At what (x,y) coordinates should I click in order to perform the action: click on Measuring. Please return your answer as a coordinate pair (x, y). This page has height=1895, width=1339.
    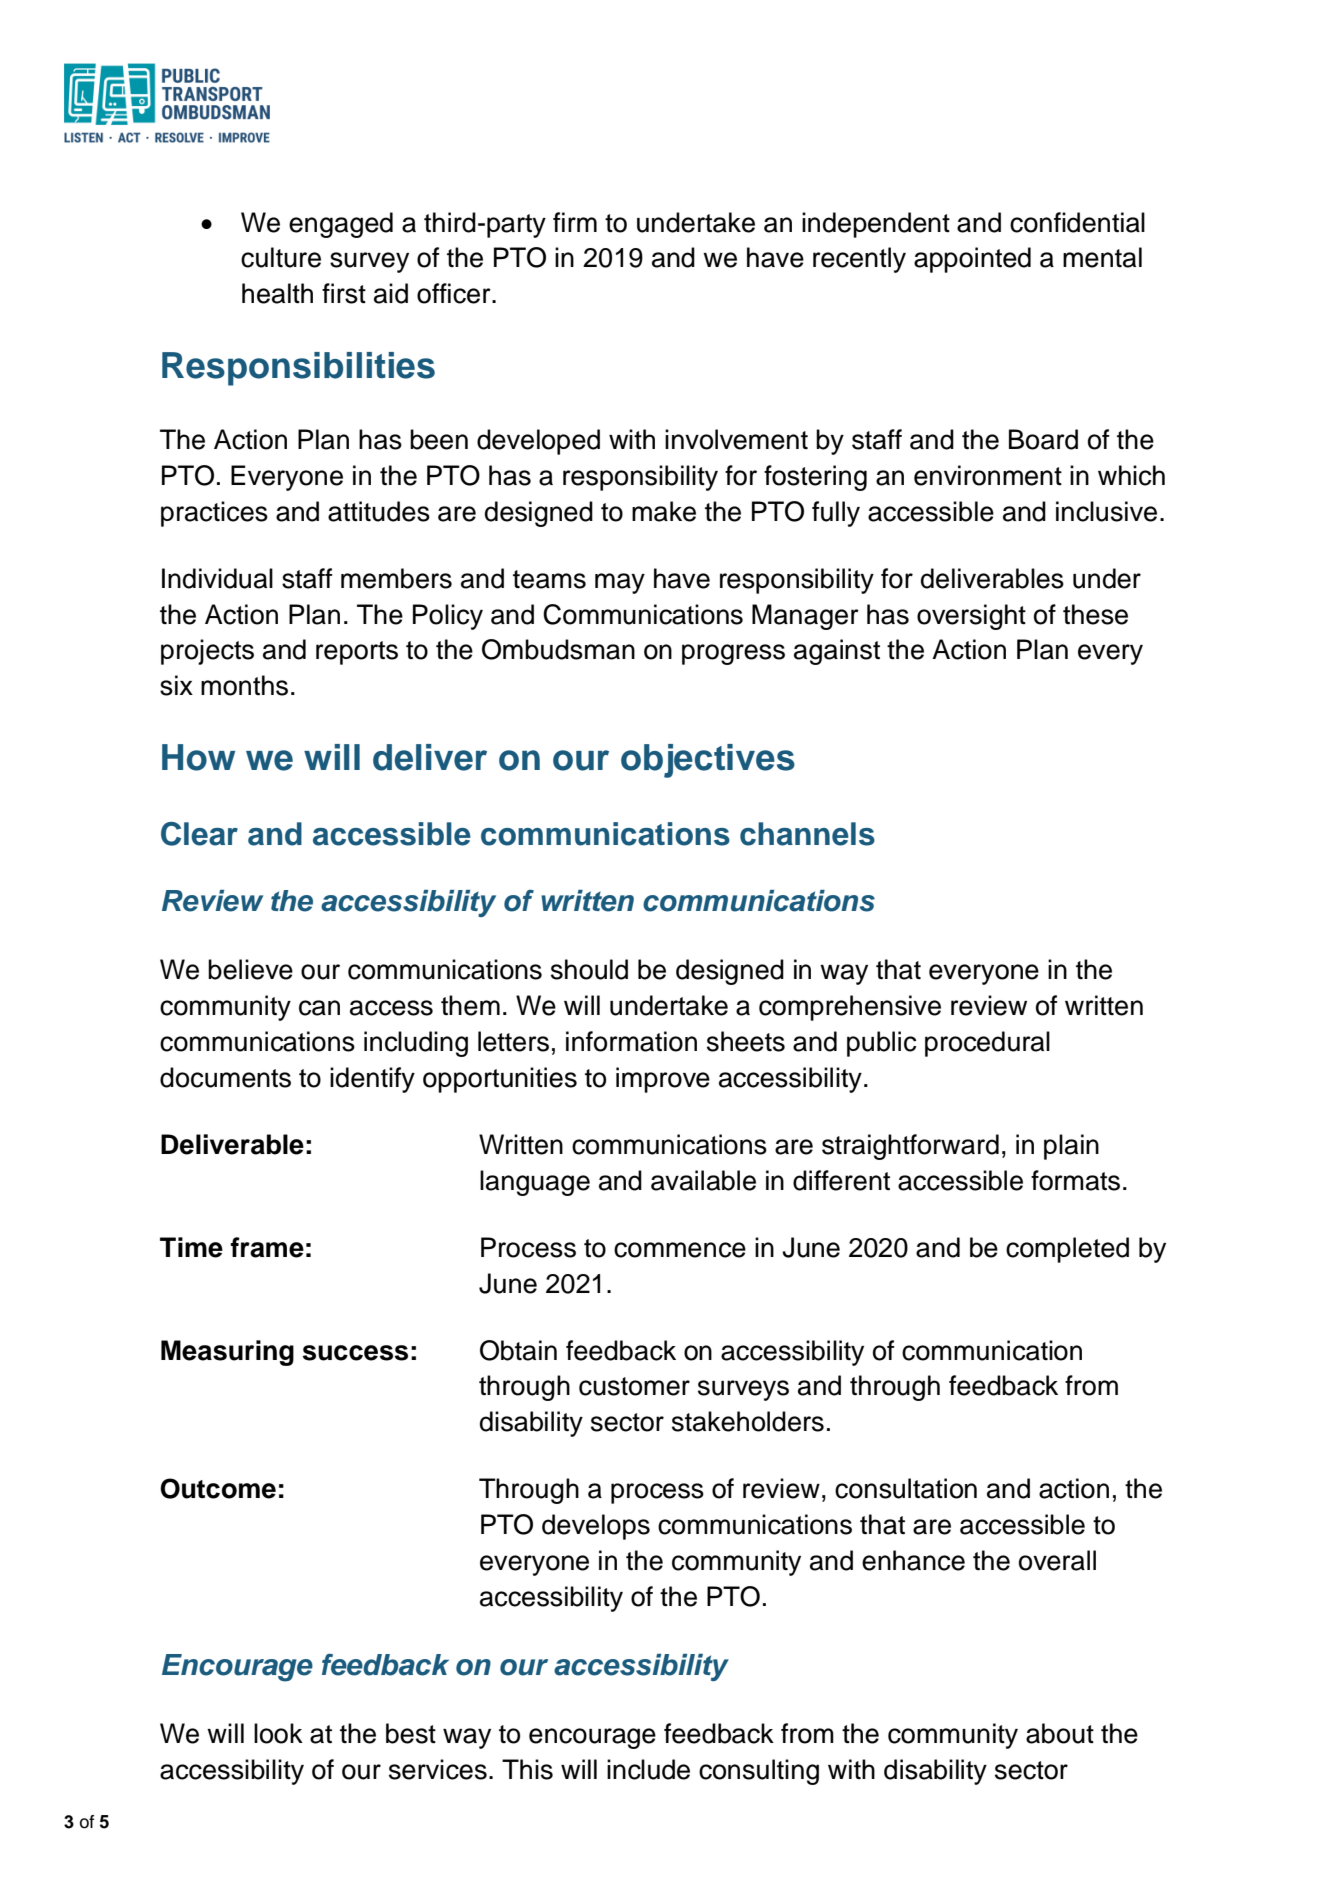
    Looking at the image, I should click on (227, 1353).
